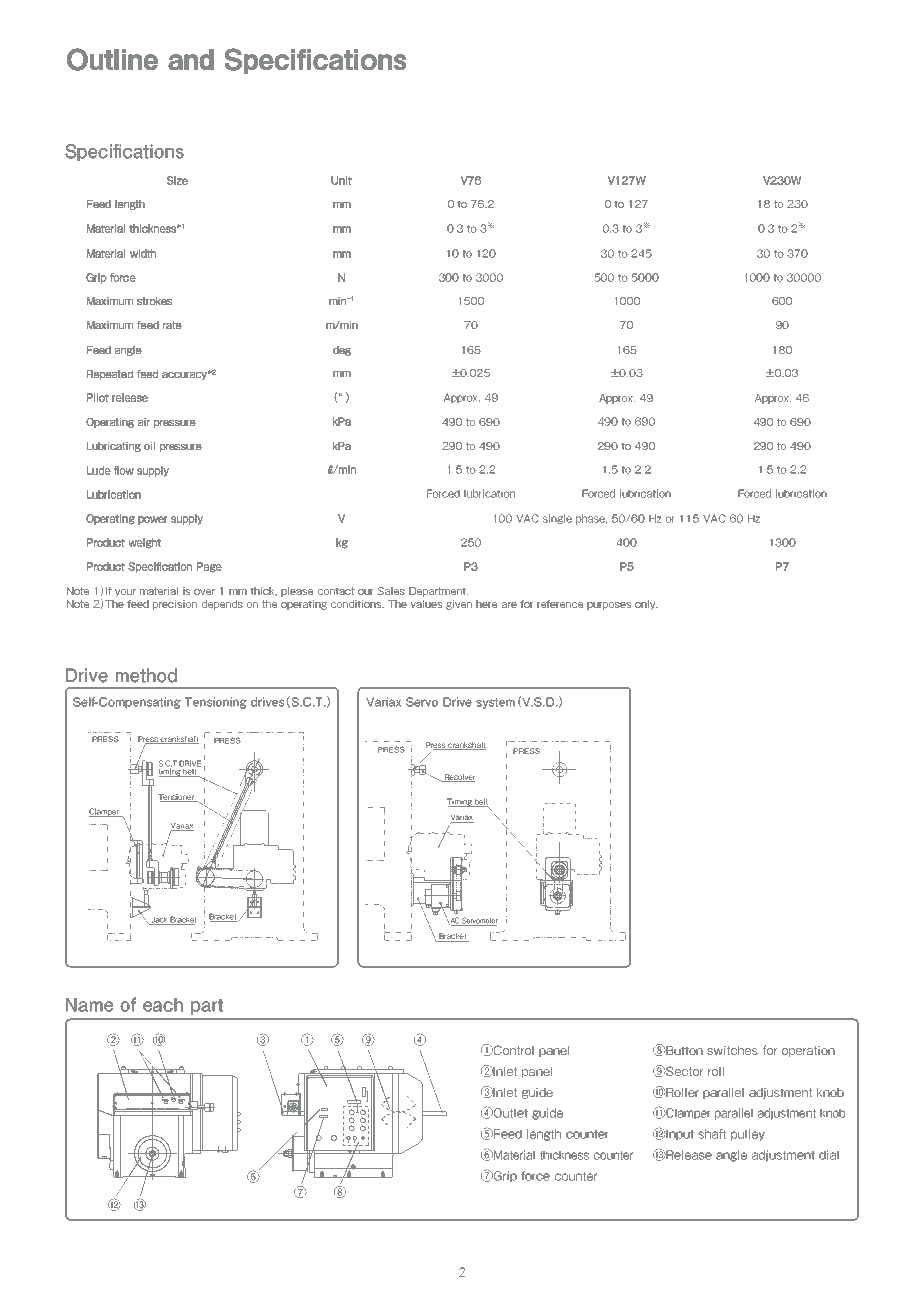  Describe the element at coordinates (557, 519) in the document. I see `single` at that location.
